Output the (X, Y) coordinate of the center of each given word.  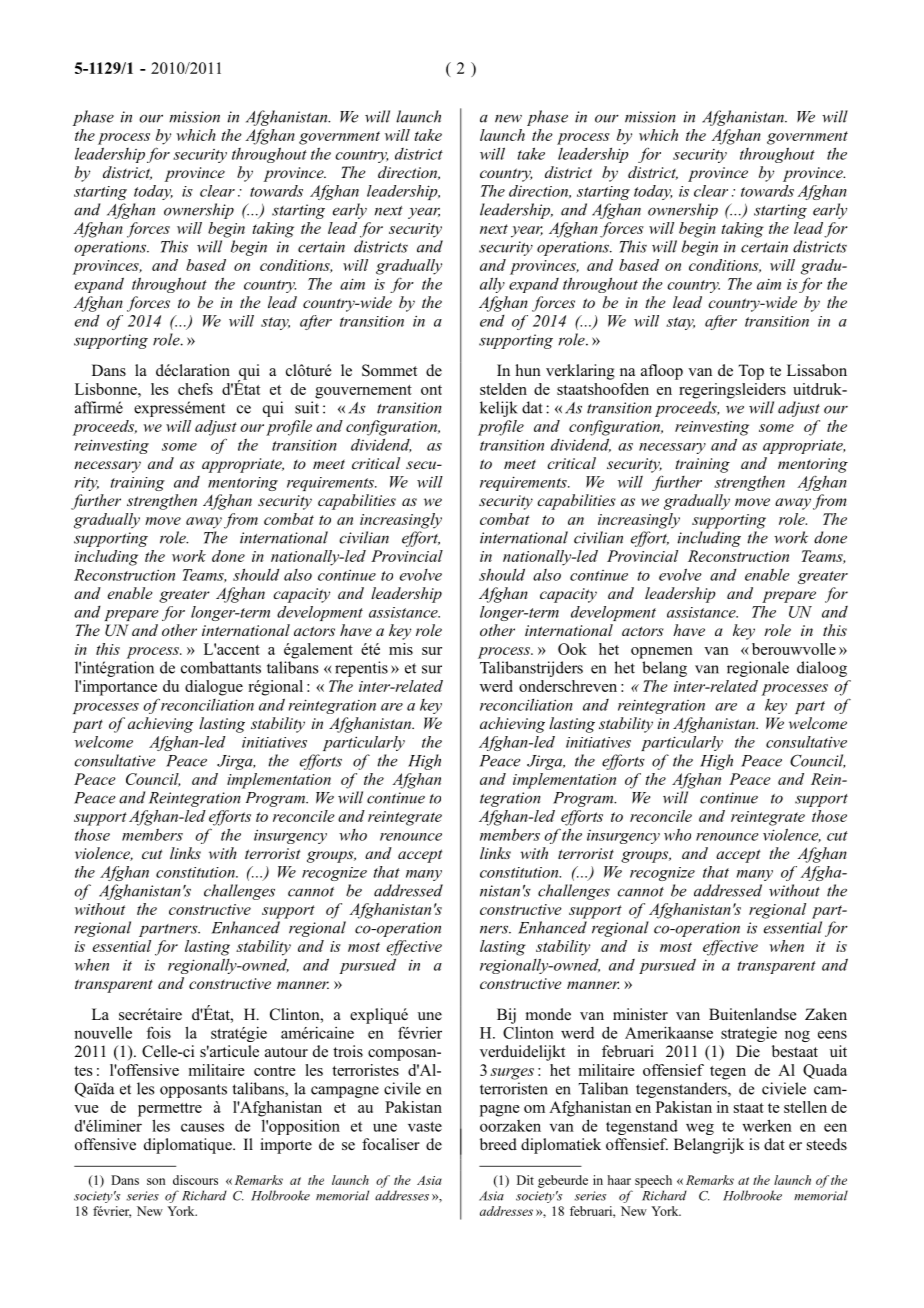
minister (640, 1014)
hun (528, 370)
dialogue (214, 688)
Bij (506, 1016)
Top (751, 372)
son (156, 1181)
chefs (195, 389)
